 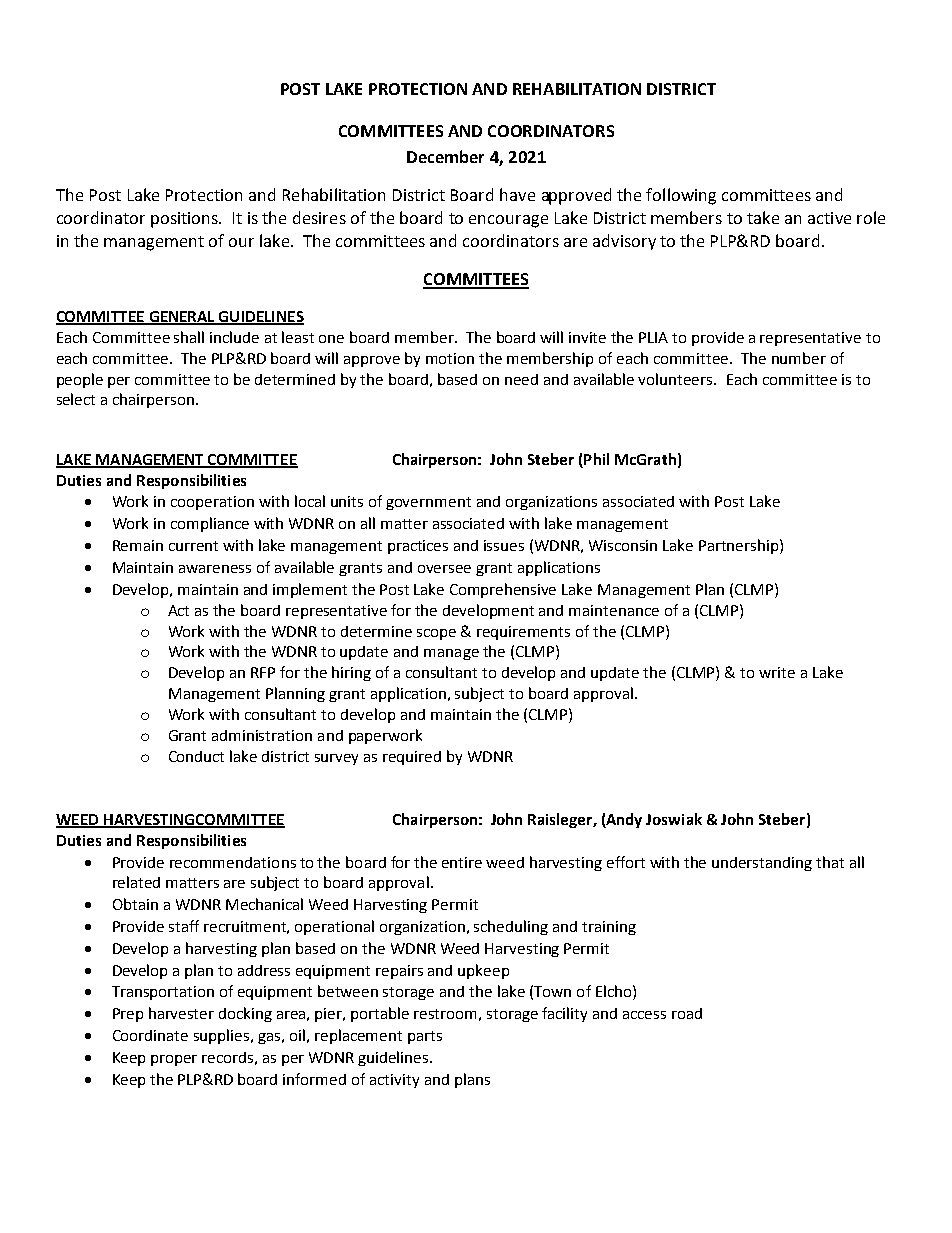 What do you see at coordinates (763, 217) in the screenshot?
I see `take` at bounding box center [763, 217].
